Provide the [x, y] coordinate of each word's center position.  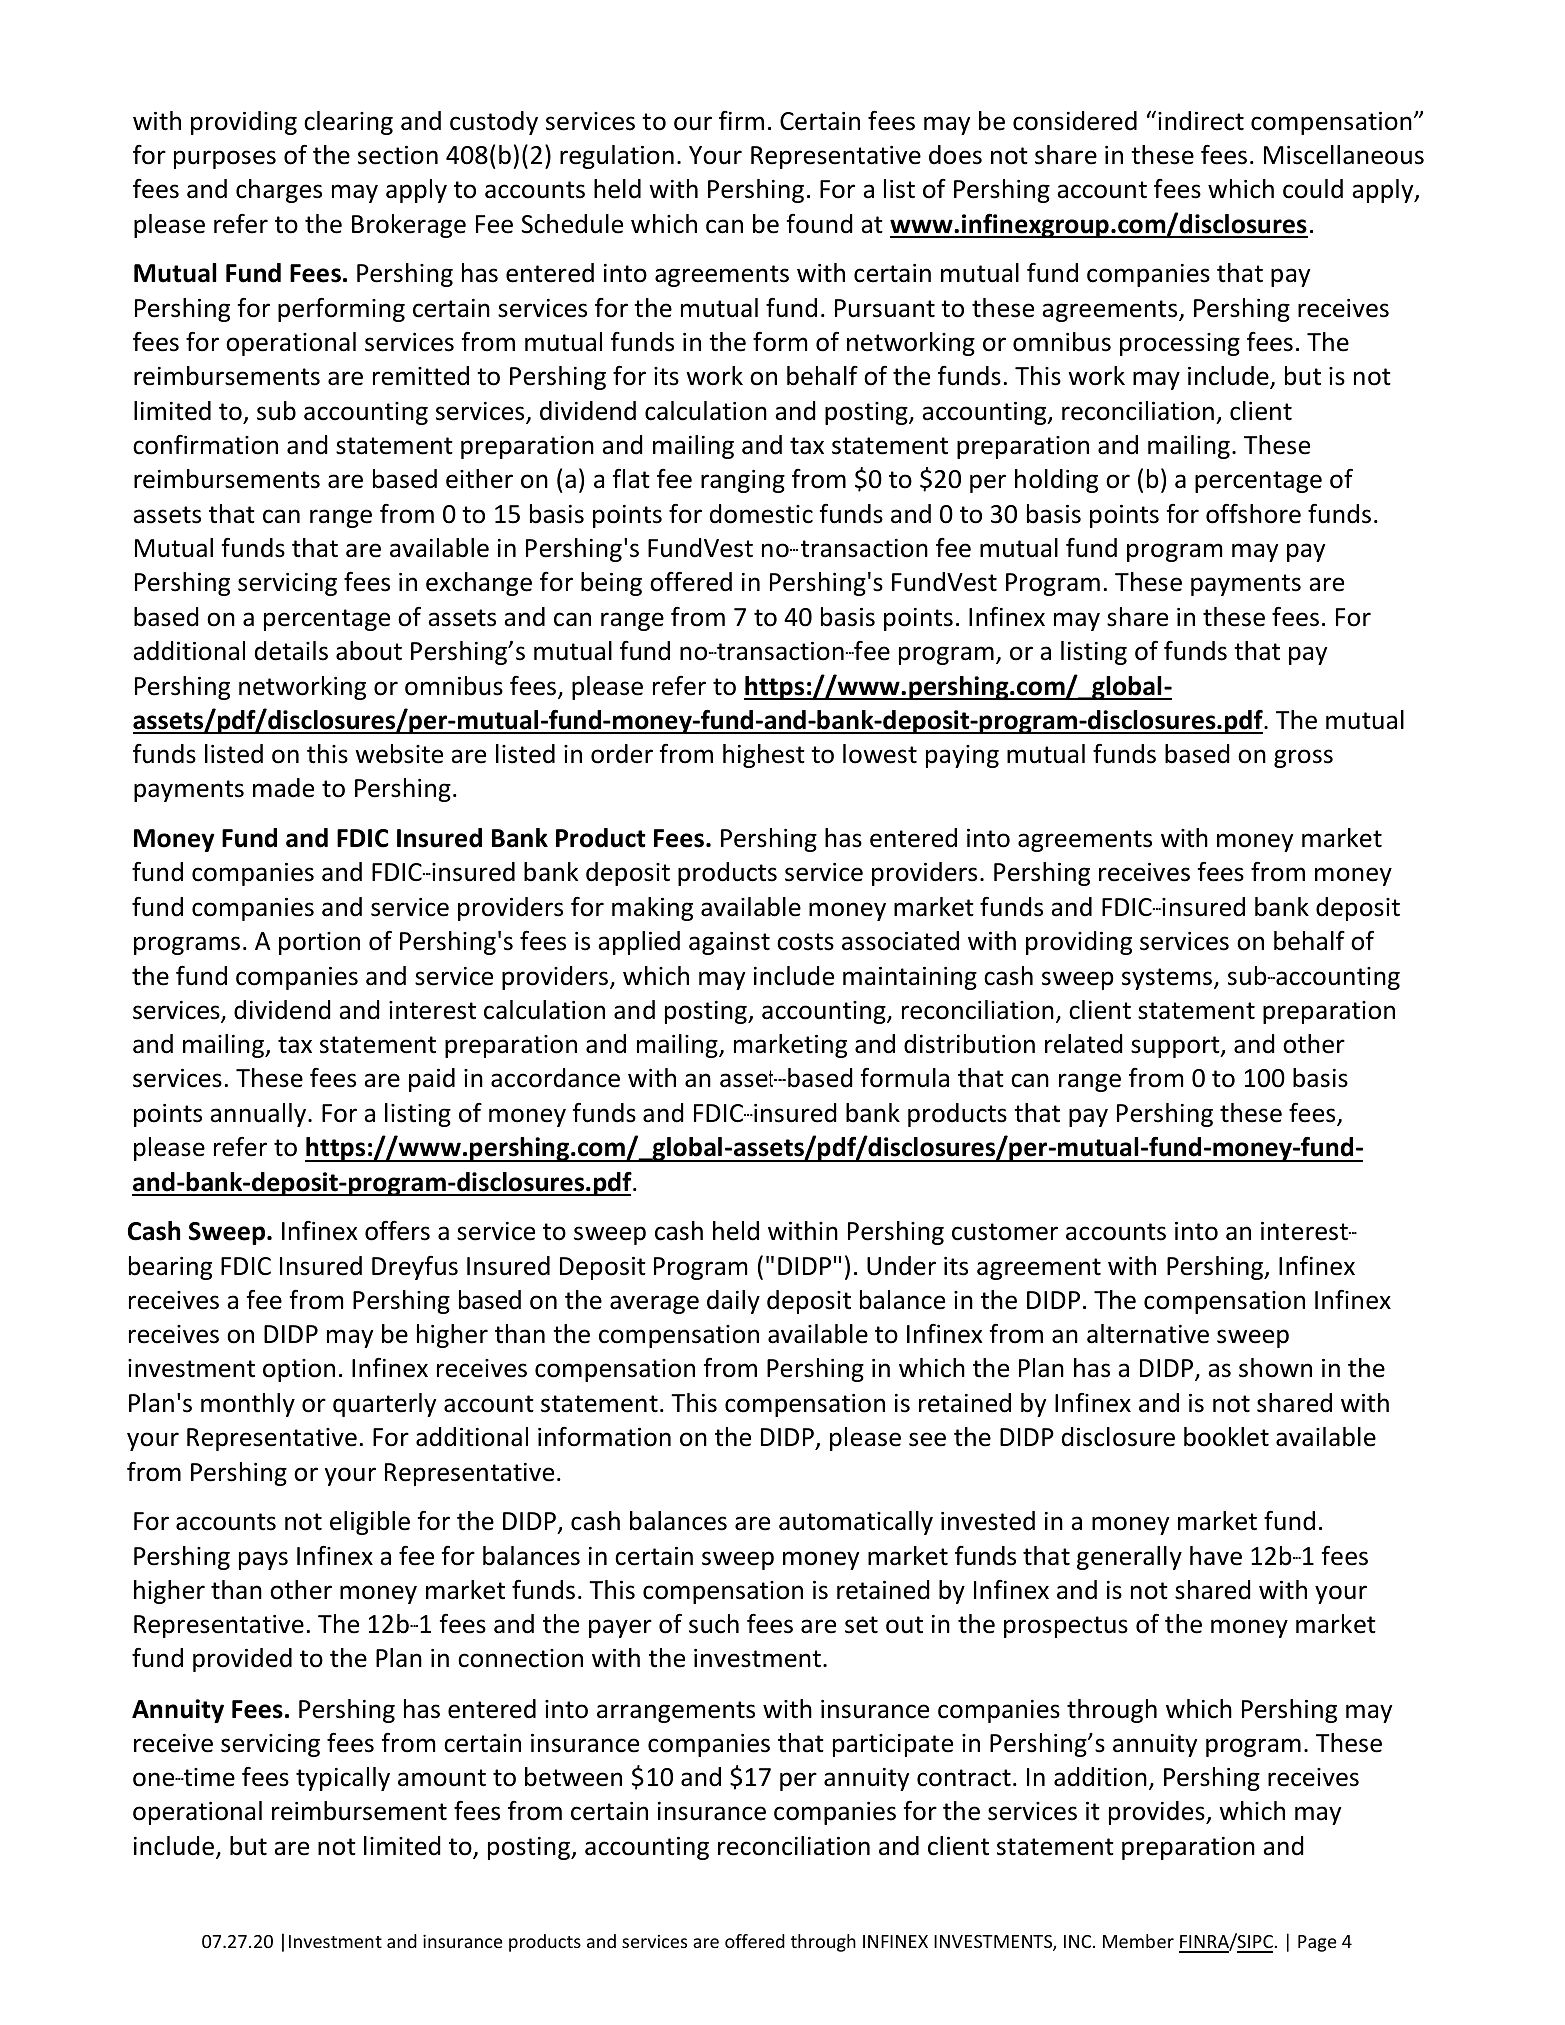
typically [343, 1779]
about [369, 651]
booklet [1226, 1437]
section [398, 155]
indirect [1201, 121]
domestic [761, 514]
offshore [1253, 513]
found [819, 224]
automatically [856, 1523]
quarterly [384, 1405]
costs [805, 942]
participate [893, 1745]
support [1176, 1047]
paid [432, 1080]
